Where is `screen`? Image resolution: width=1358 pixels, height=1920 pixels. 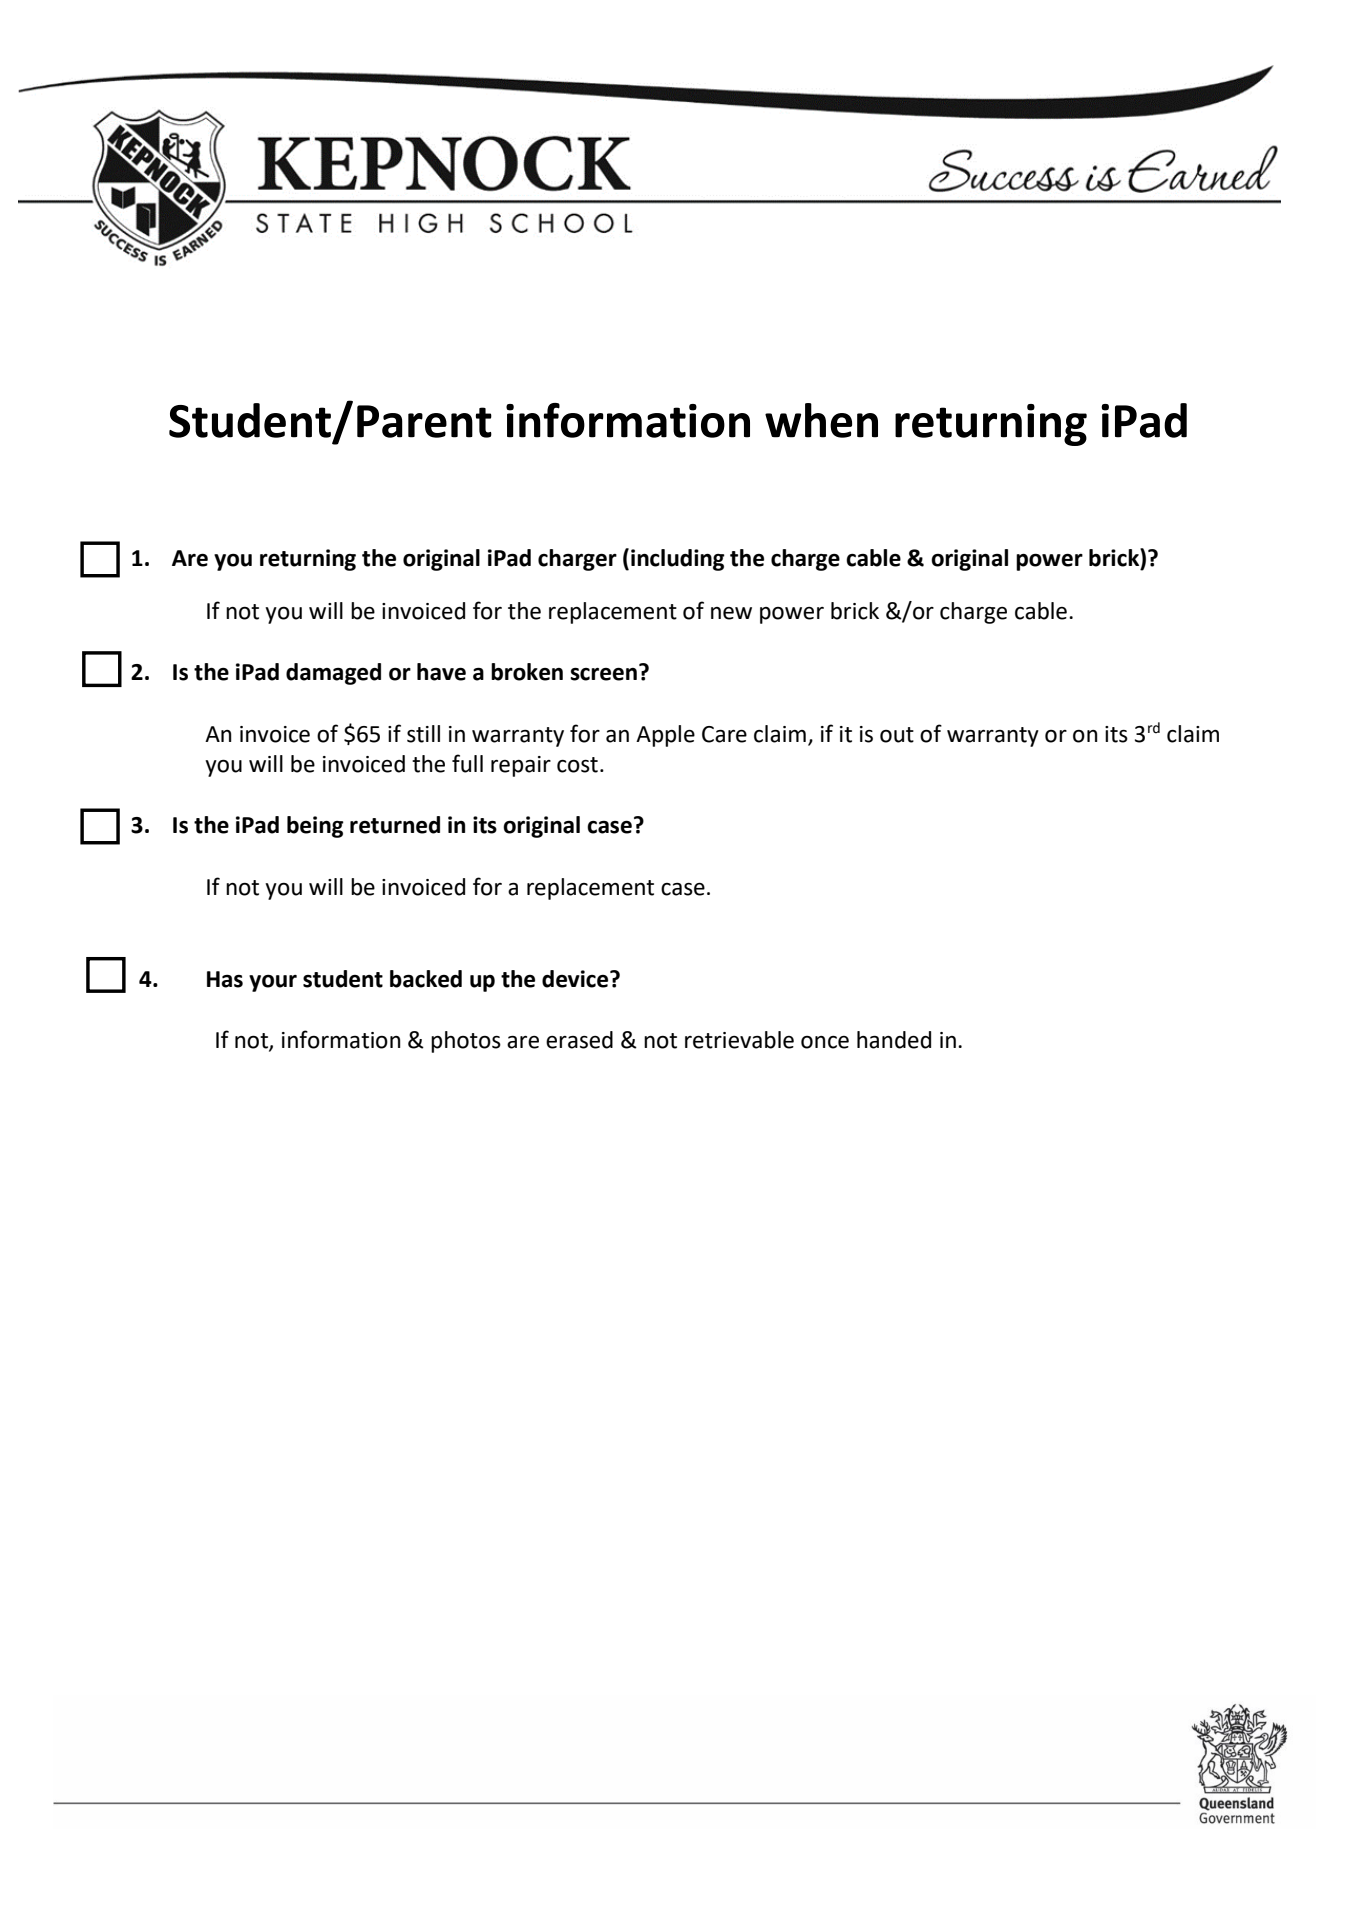
screen is located at coordinates (603, 674).
